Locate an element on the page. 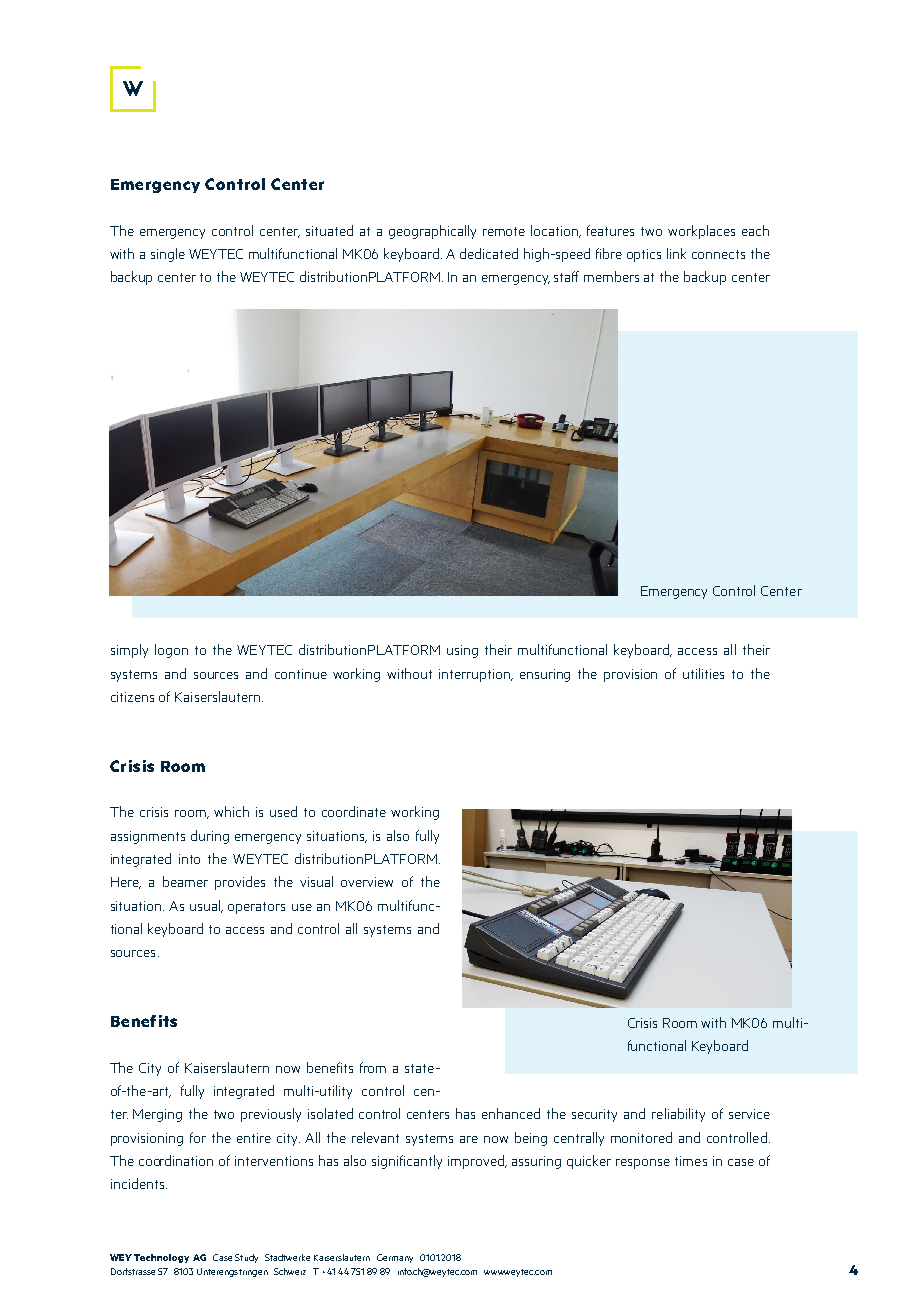  geographically is located at coordinates (432, 232).
